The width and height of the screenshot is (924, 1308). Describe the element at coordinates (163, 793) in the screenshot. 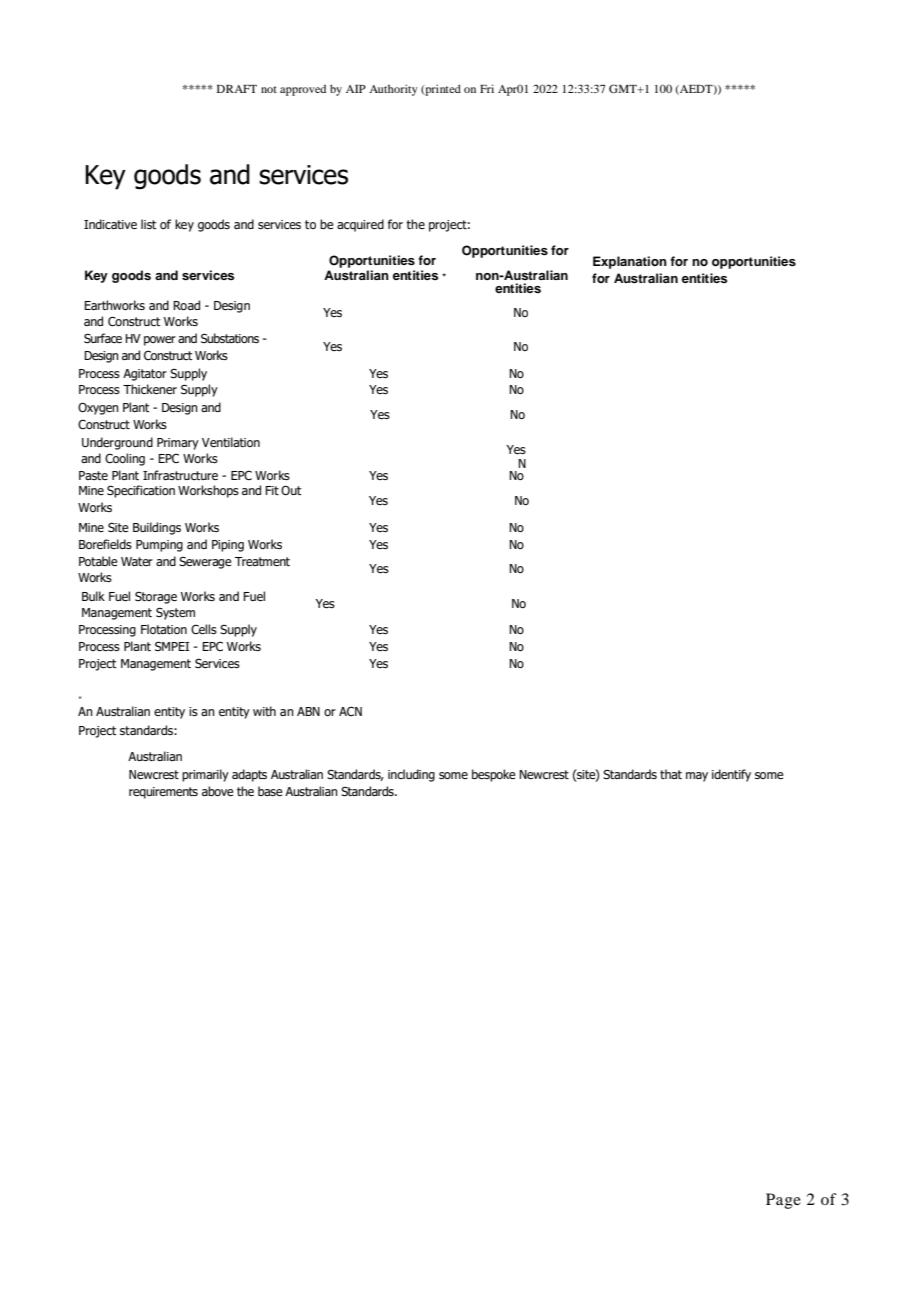

I see `requirements` at that location.
